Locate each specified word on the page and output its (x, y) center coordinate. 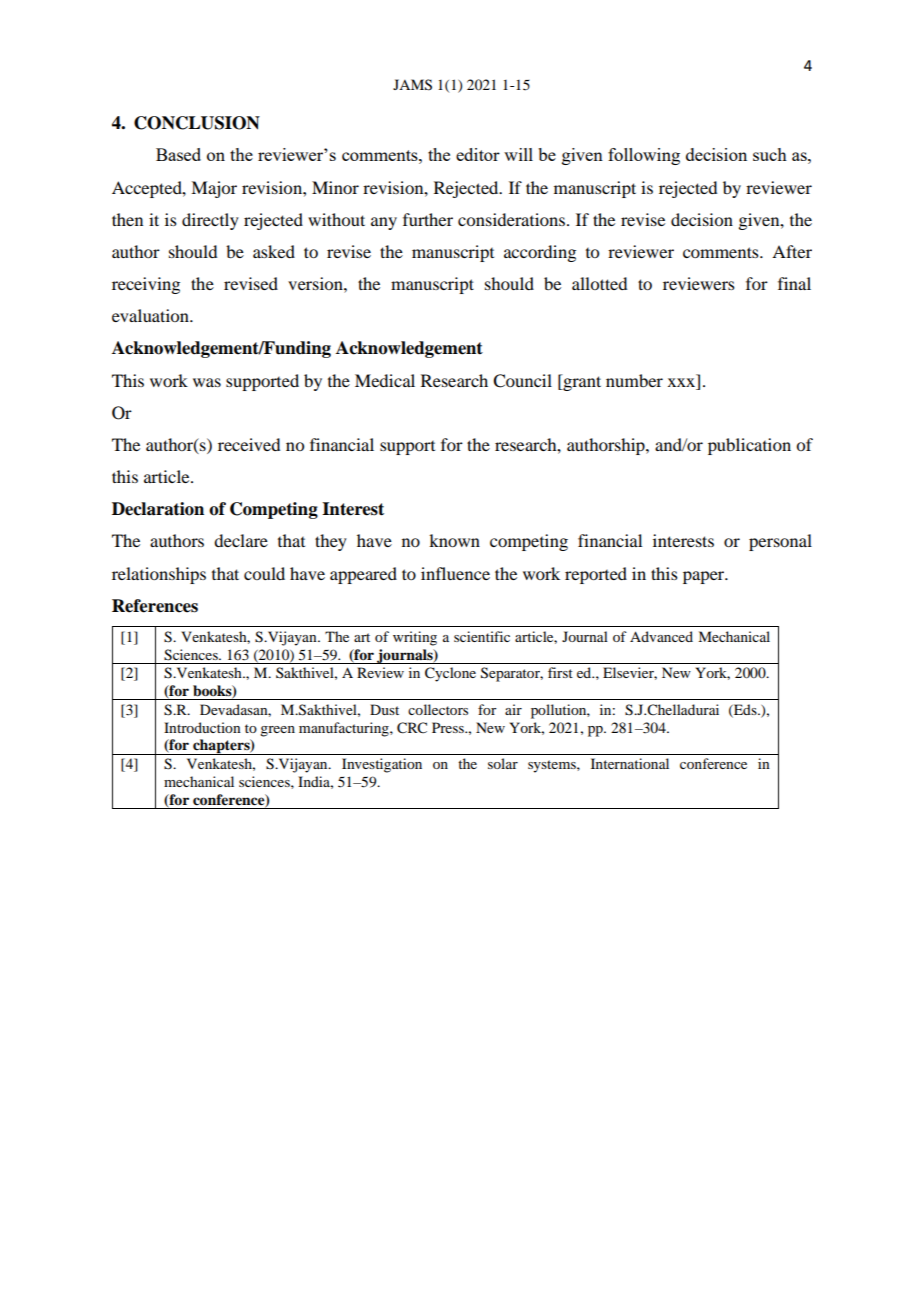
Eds (745, 710)
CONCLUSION (197, 123)
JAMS (412, 85)
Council (522, 381)
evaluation (151, 315)
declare (241, 540)
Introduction (202, 727)
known (454, 540)
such (770, 154)
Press (449, 727)
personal (780, 542)
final (794, 283)
